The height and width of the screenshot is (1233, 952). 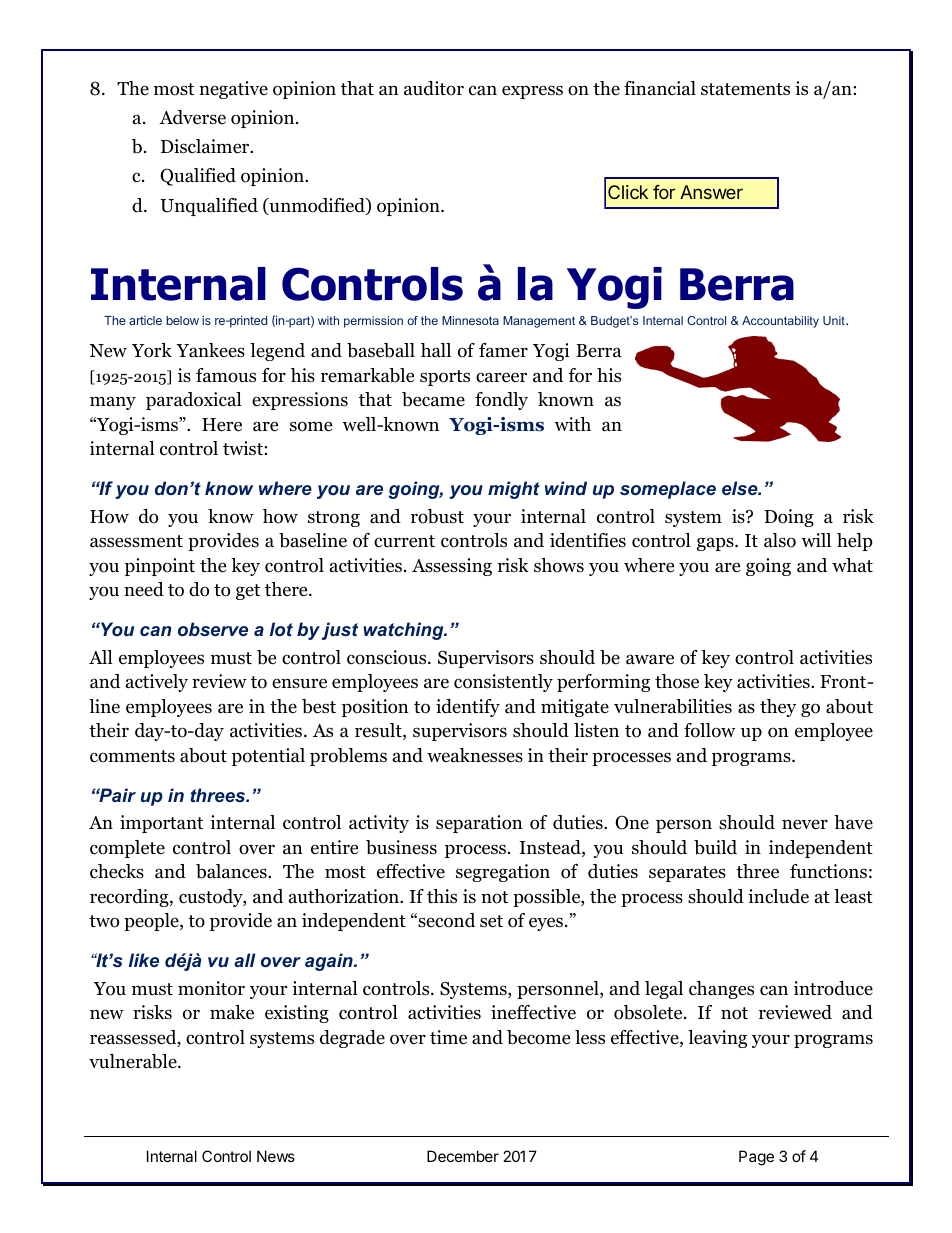 I want to click on include, so click(x=778, y=896).
